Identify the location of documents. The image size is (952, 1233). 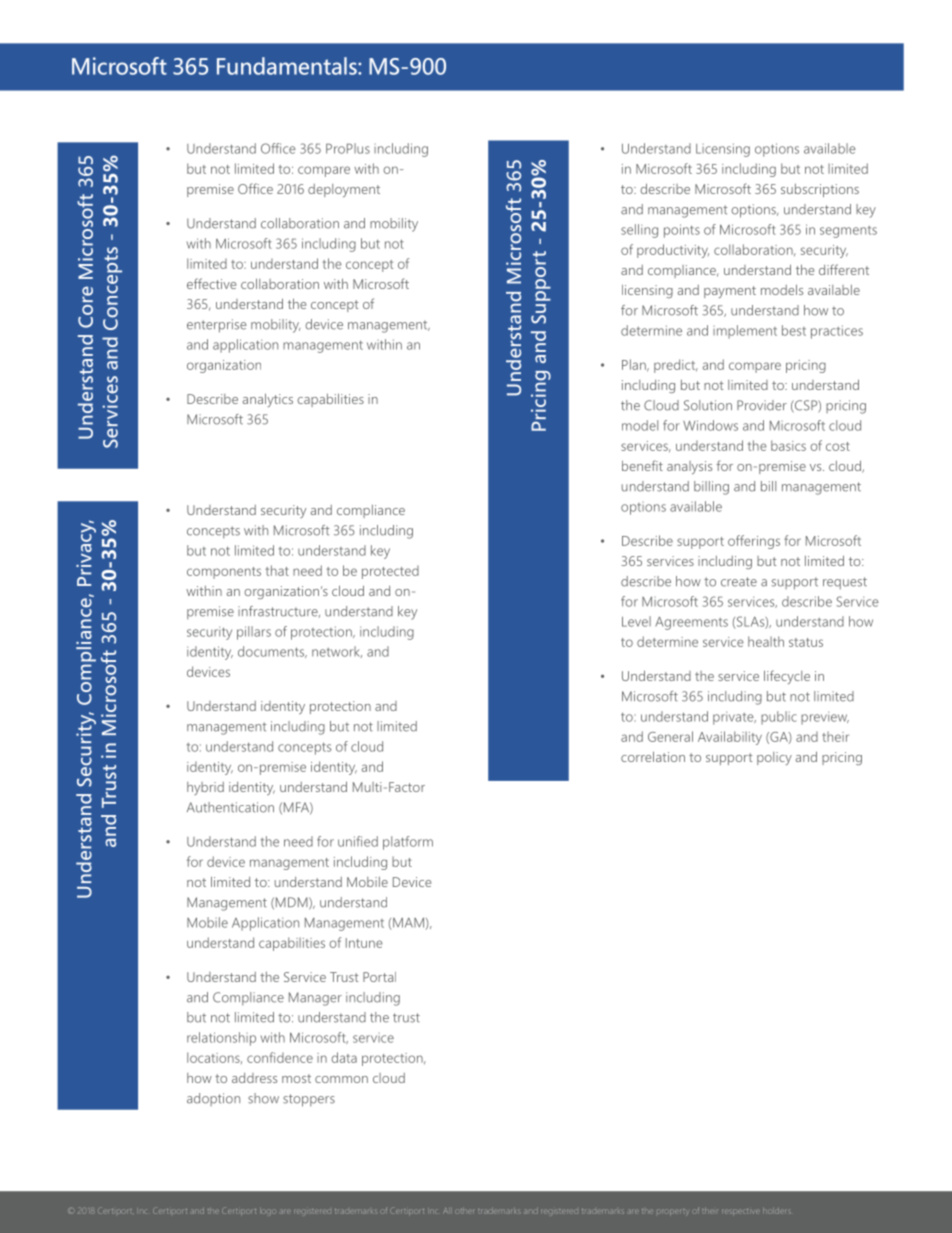
(272, 652).
